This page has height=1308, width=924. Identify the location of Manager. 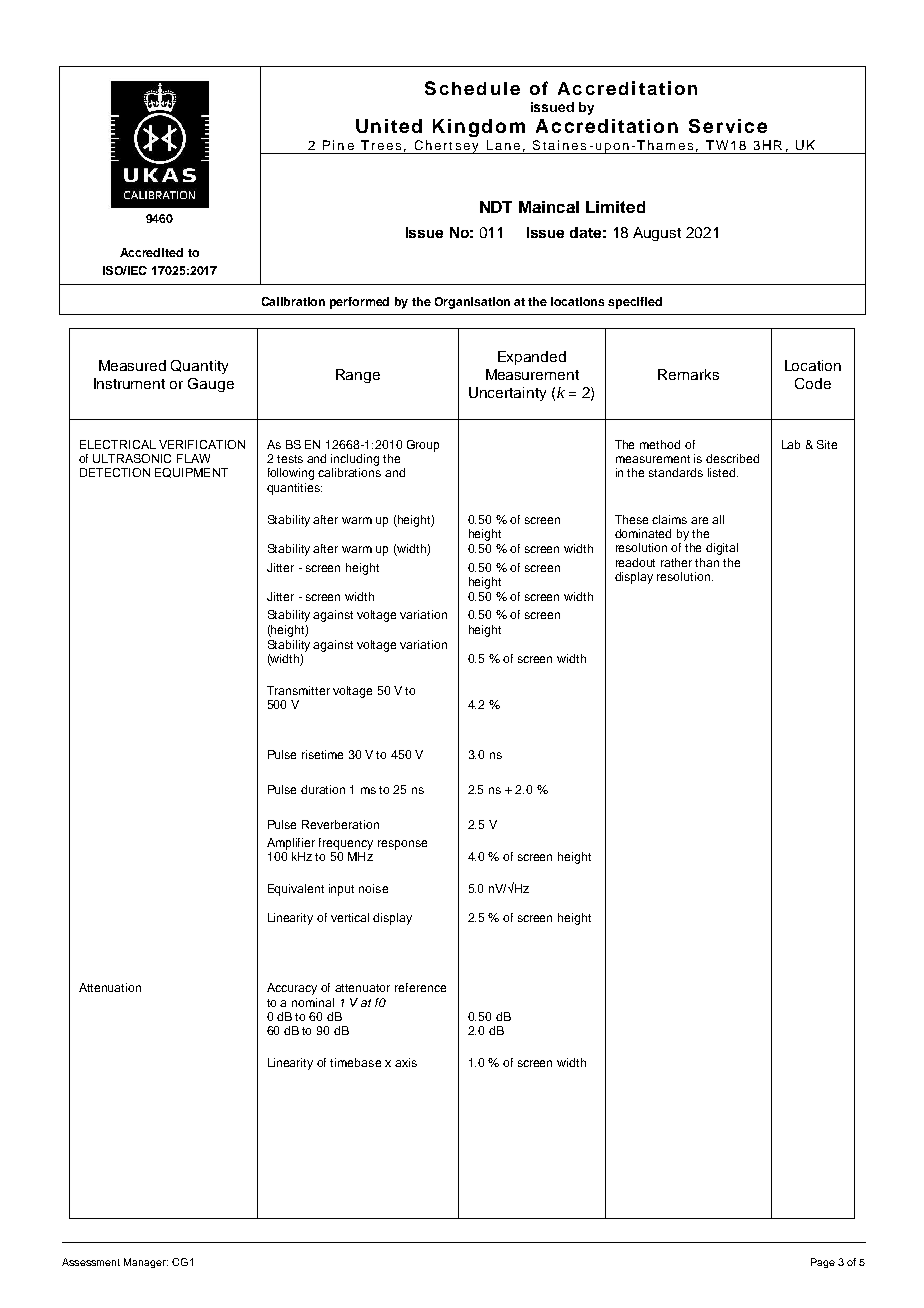
(146, 1263).
